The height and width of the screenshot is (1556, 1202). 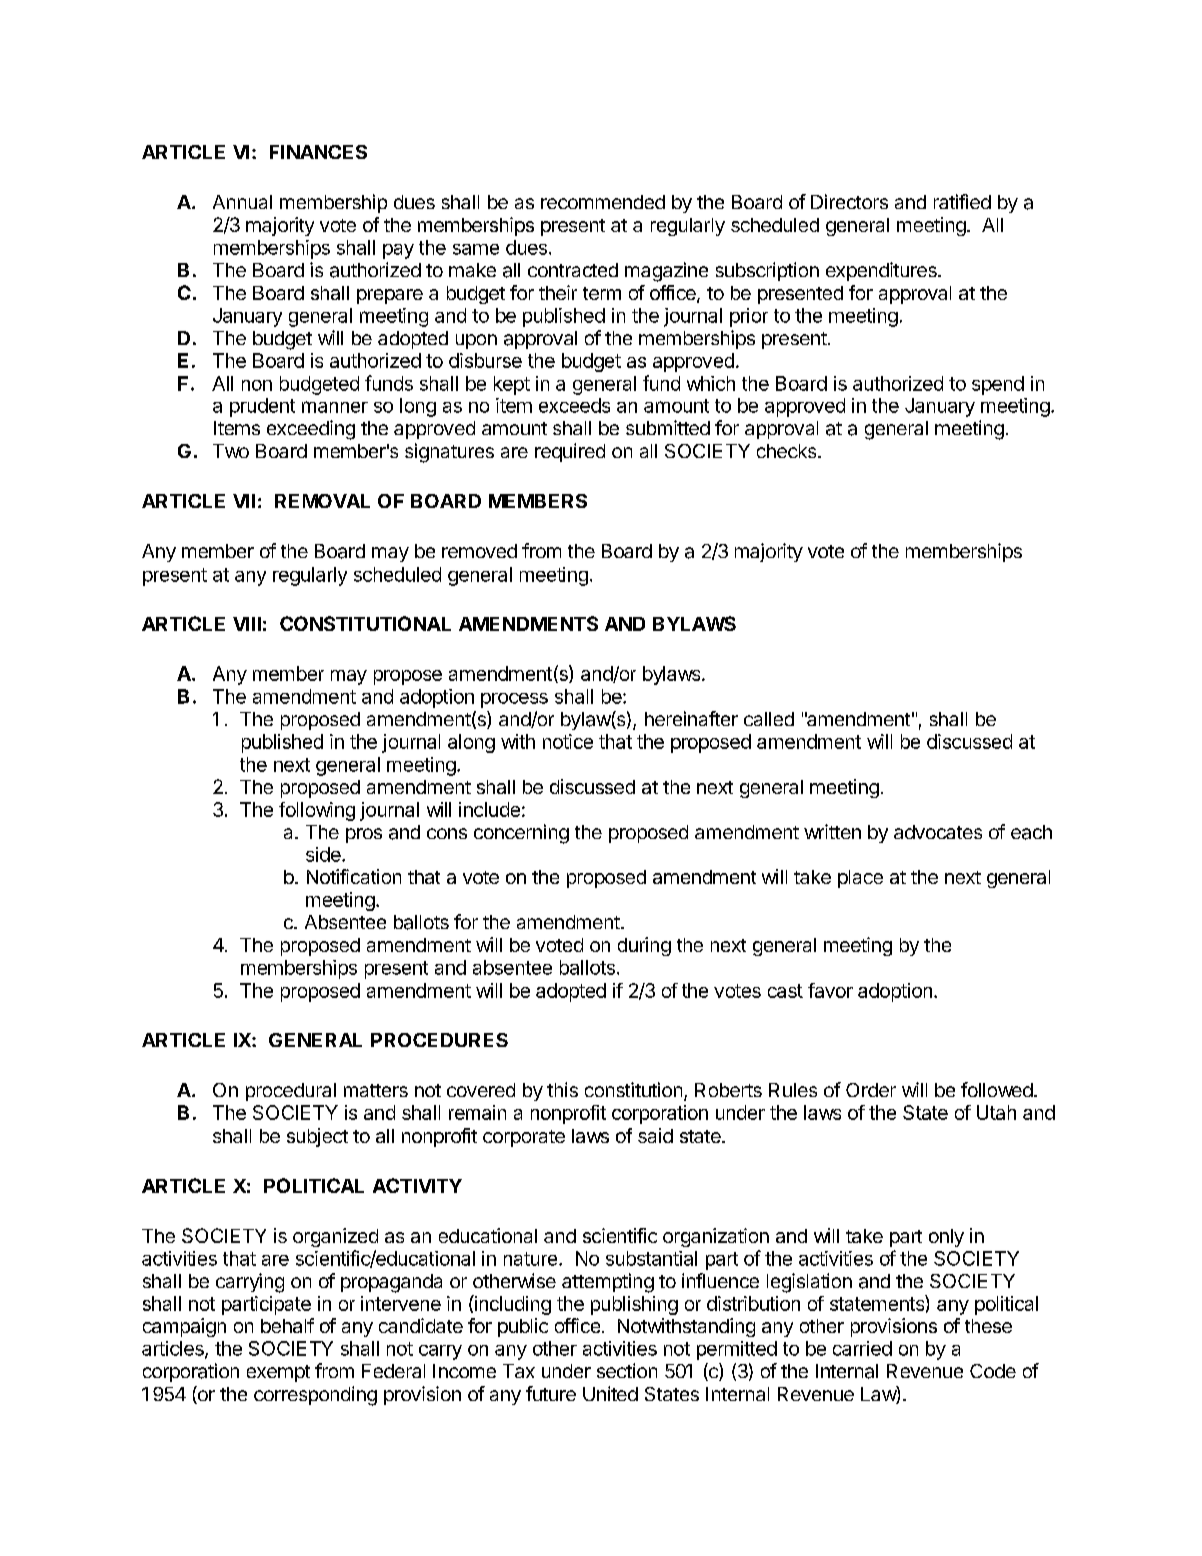 What do you see at coordinates (627, 1370) in the screenshot?
I see `section` at bounding box center [627, 1370].
